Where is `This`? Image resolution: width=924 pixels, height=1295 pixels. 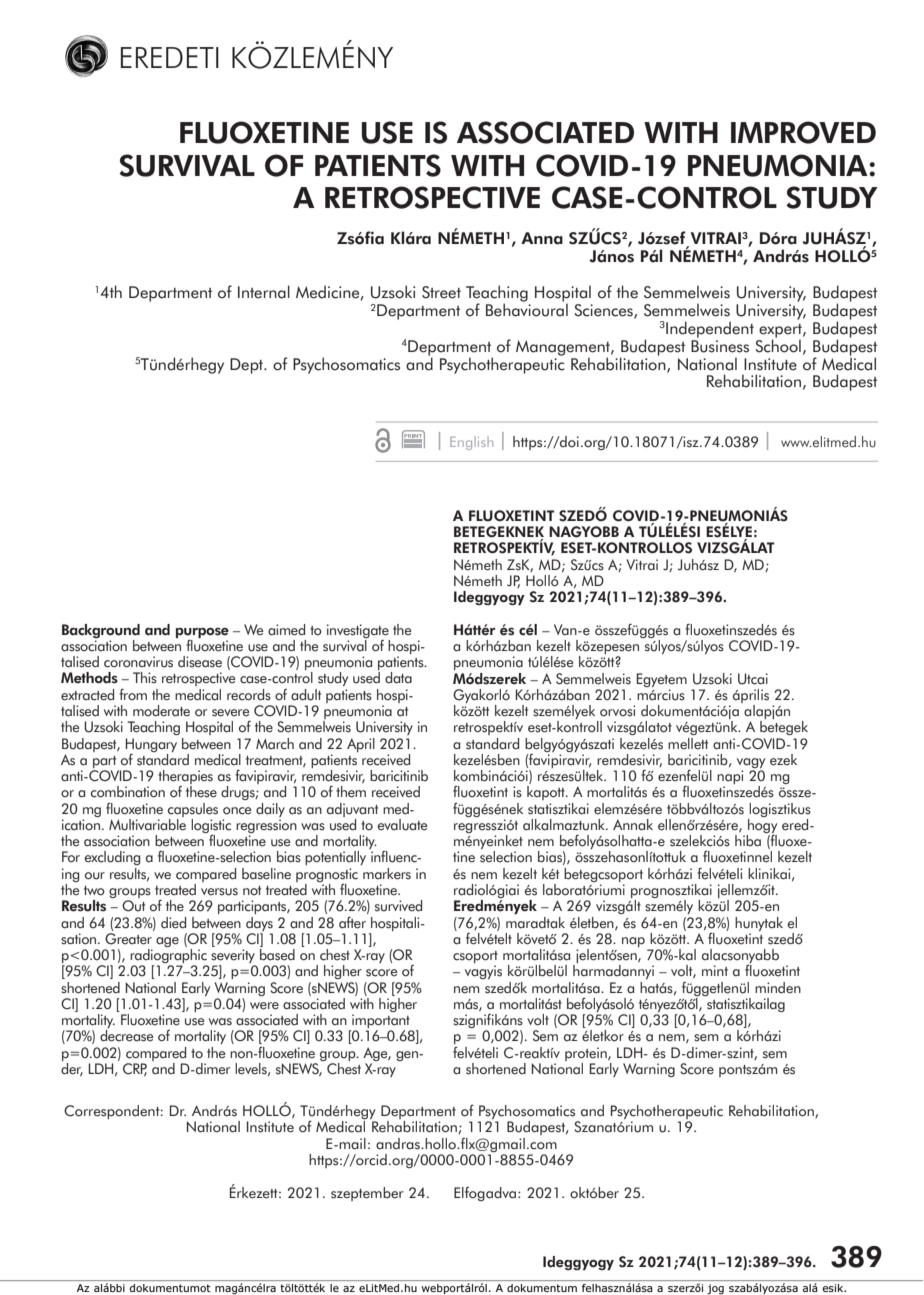 This is located at coordinates (145, 678).
